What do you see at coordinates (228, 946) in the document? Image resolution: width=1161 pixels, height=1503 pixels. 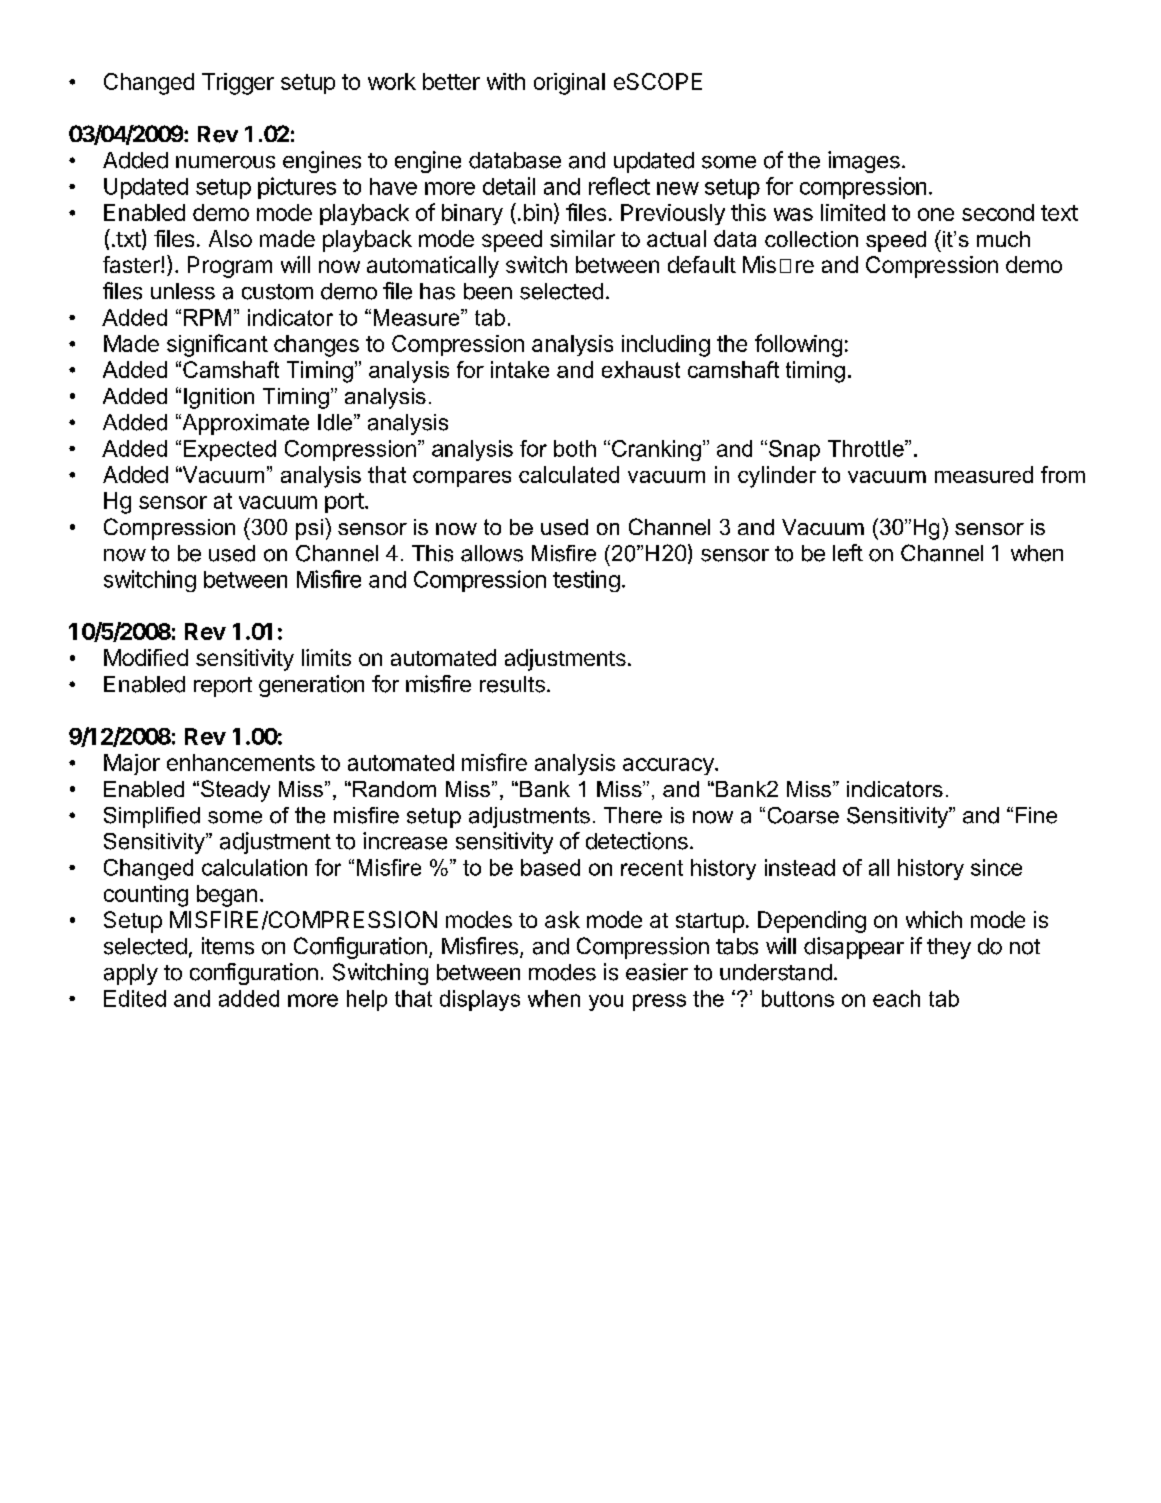 I see `items` at bounding box center [228, 946].
